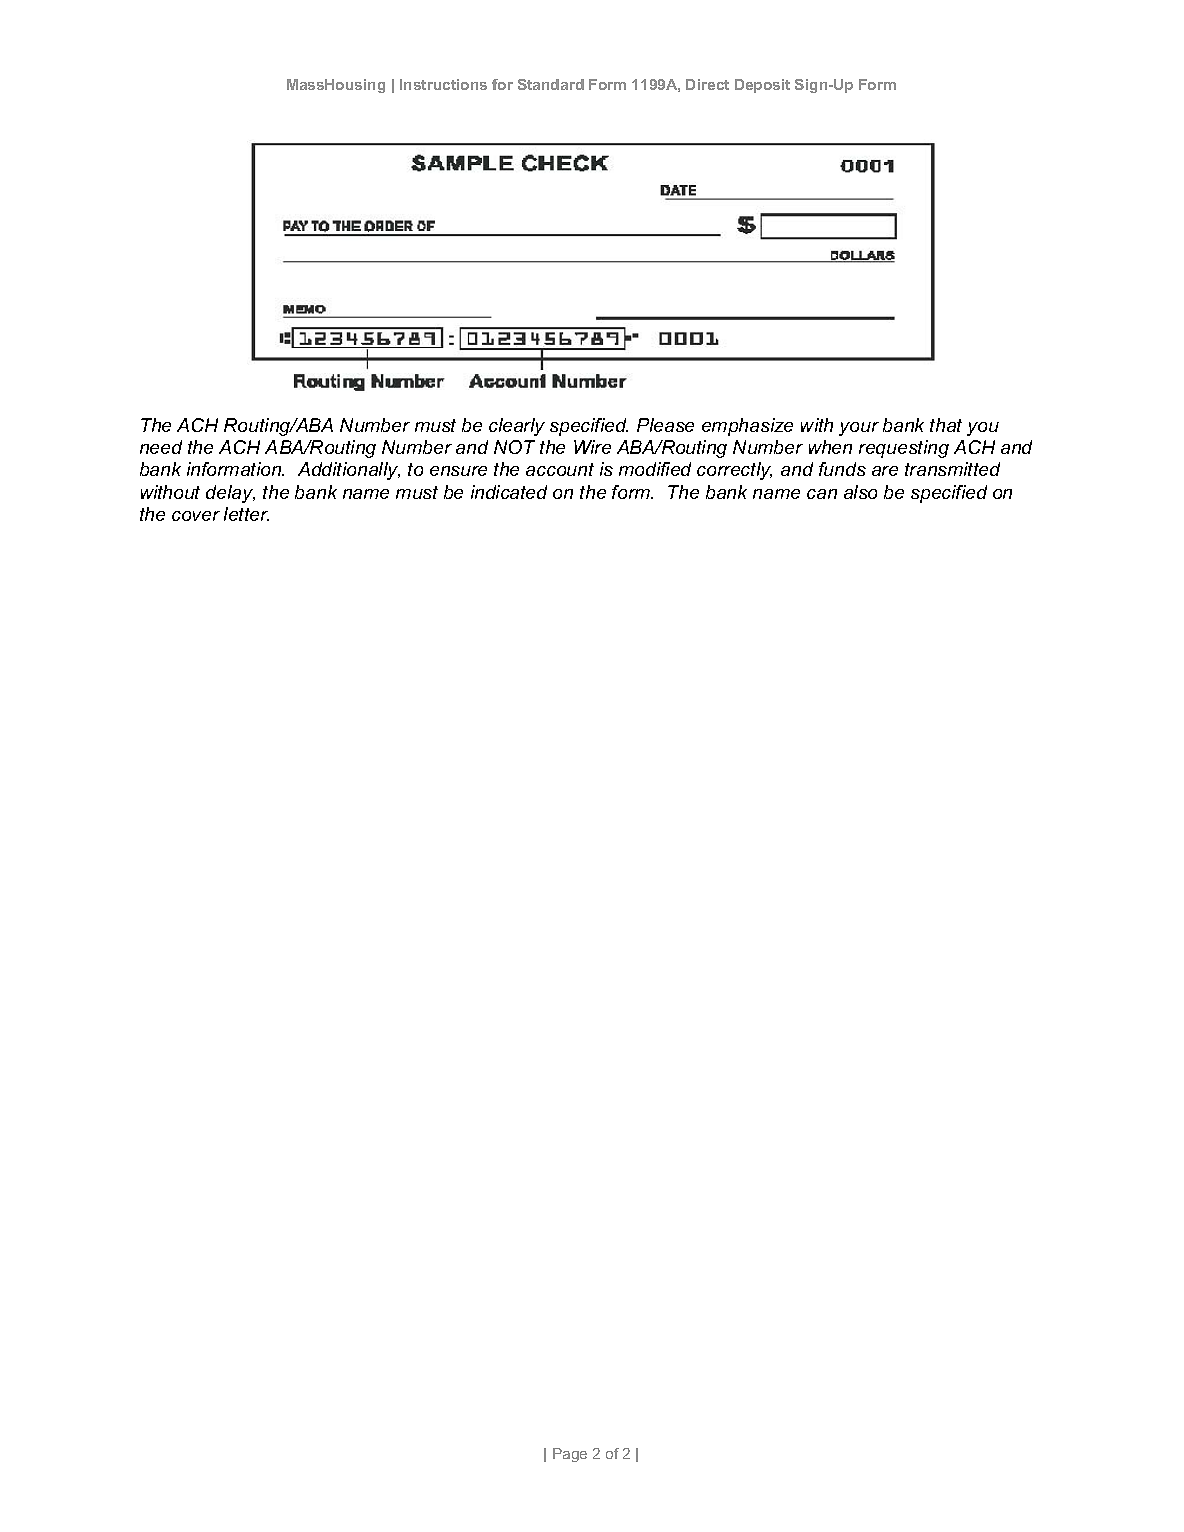 The image size is (1184, 1532). What do you see at coordinates (762, 86) in the image?
I see `Deposit` at bounding box center [762, 86].
